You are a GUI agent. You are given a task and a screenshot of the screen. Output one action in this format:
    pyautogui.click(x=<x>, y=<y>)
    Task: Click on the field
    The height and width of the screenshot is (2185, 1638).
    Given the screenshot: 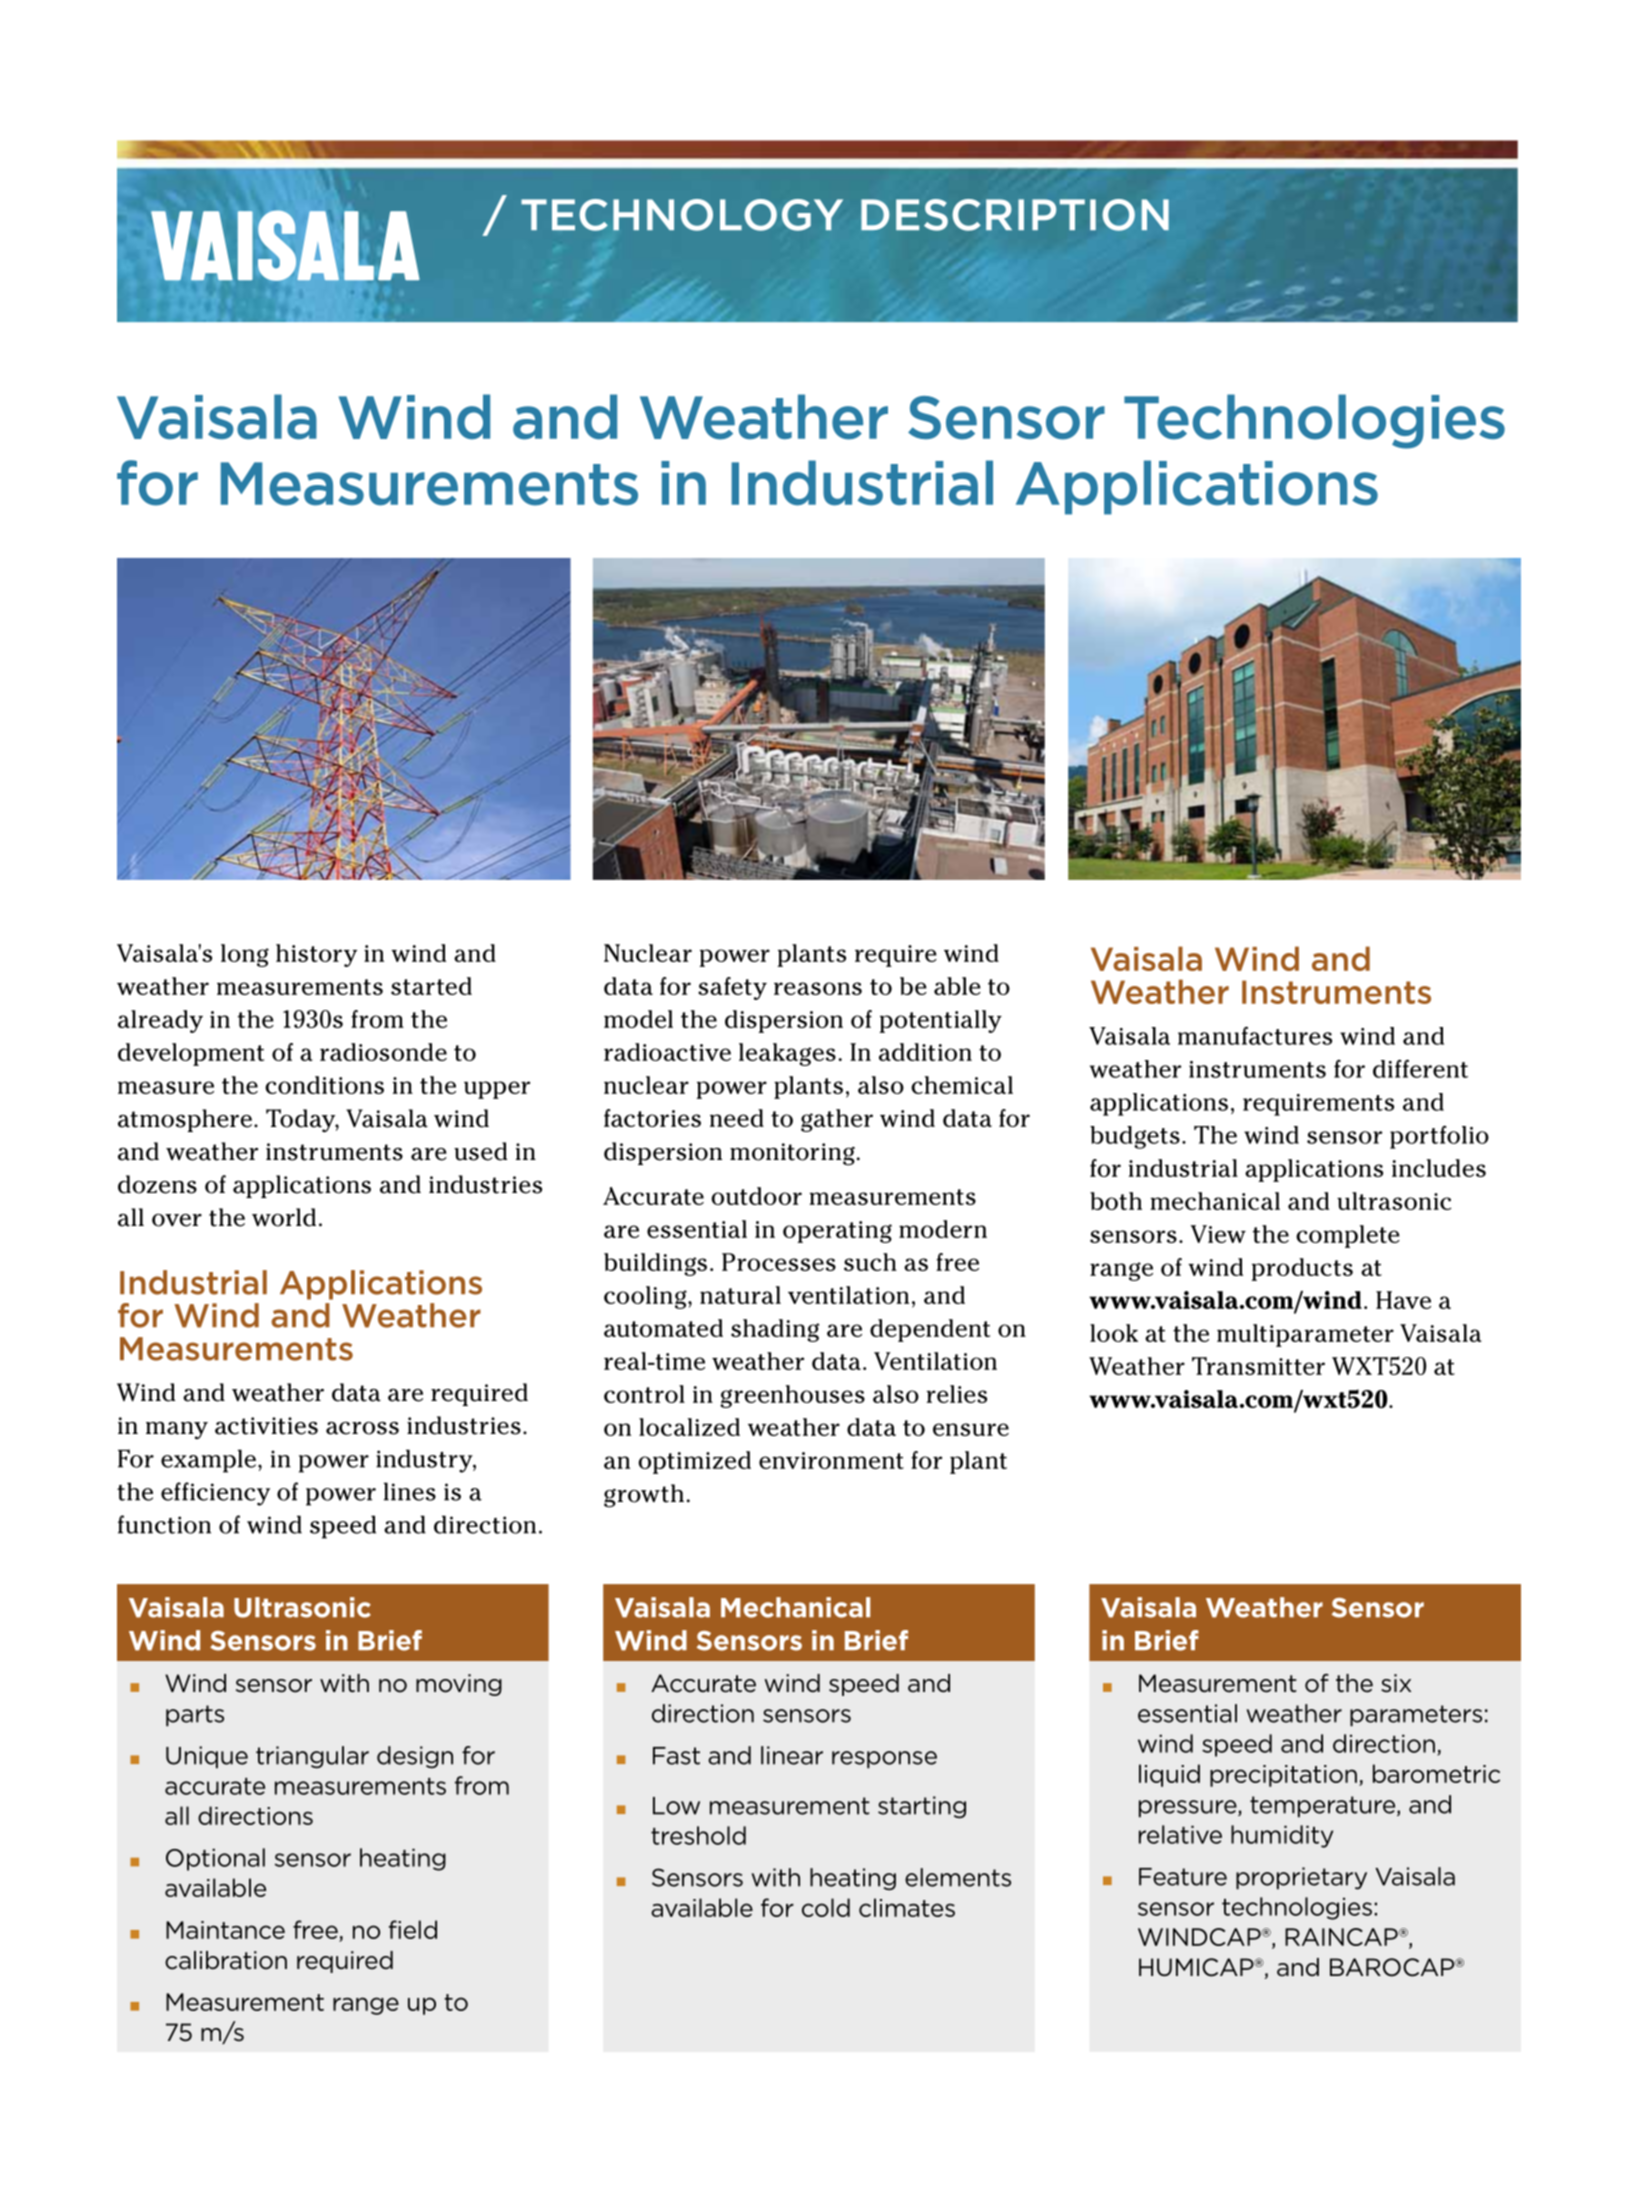 What is the action you would take?
    pyautogui.click(x=413, y=1929)
